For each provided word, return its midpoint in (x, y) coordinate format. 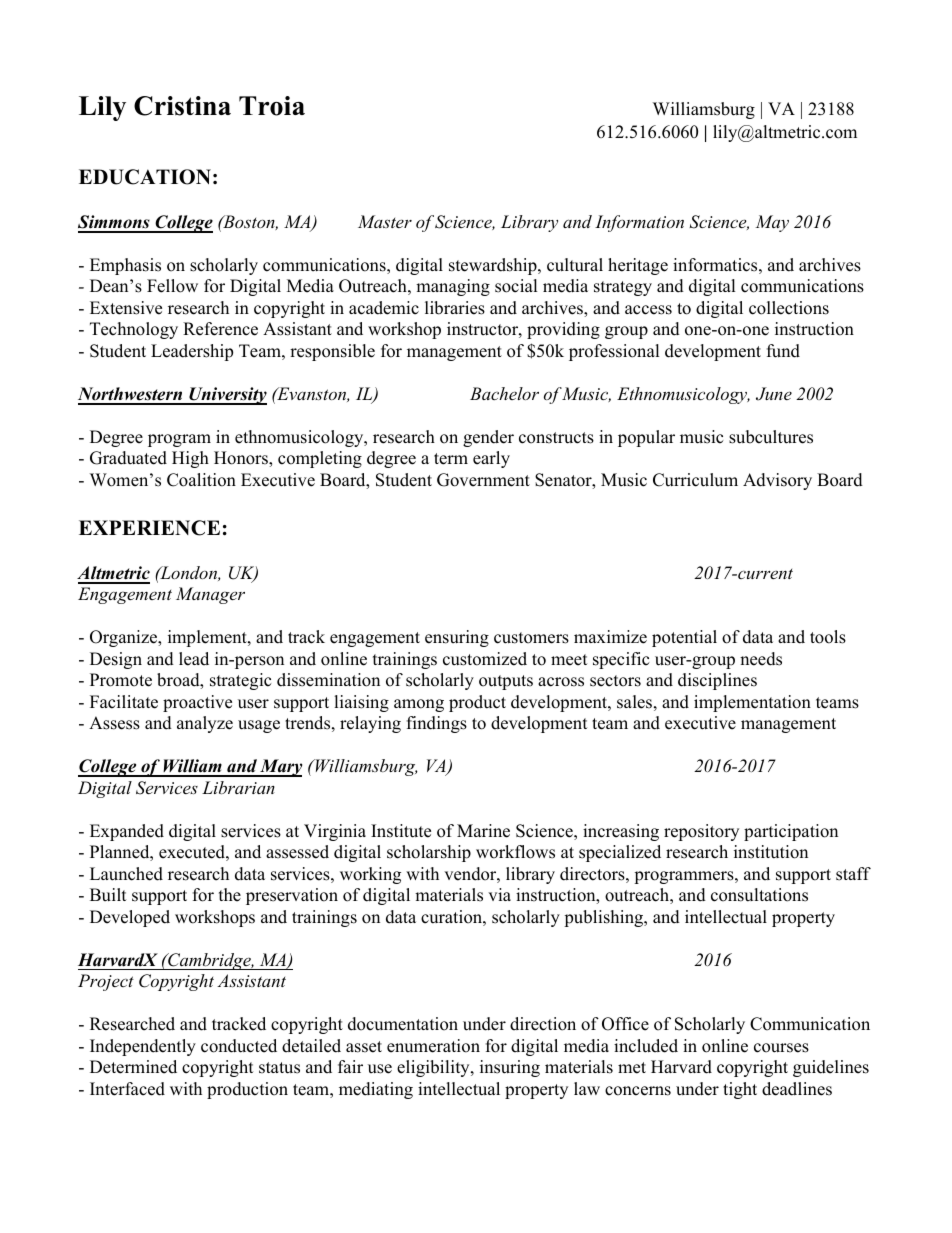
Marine (483, 831)
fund (783, 351)
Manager (210, 595)
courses (781, 1048)
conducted (239, 1046)
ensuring (457, 638)
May (772, 223)
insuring (510, 1068)
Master (385, 221)
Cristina (182, 106)
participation (791, 832)
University (227, 396)
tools (828, 637)
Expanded (127, 832)
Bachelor (504, 393)
